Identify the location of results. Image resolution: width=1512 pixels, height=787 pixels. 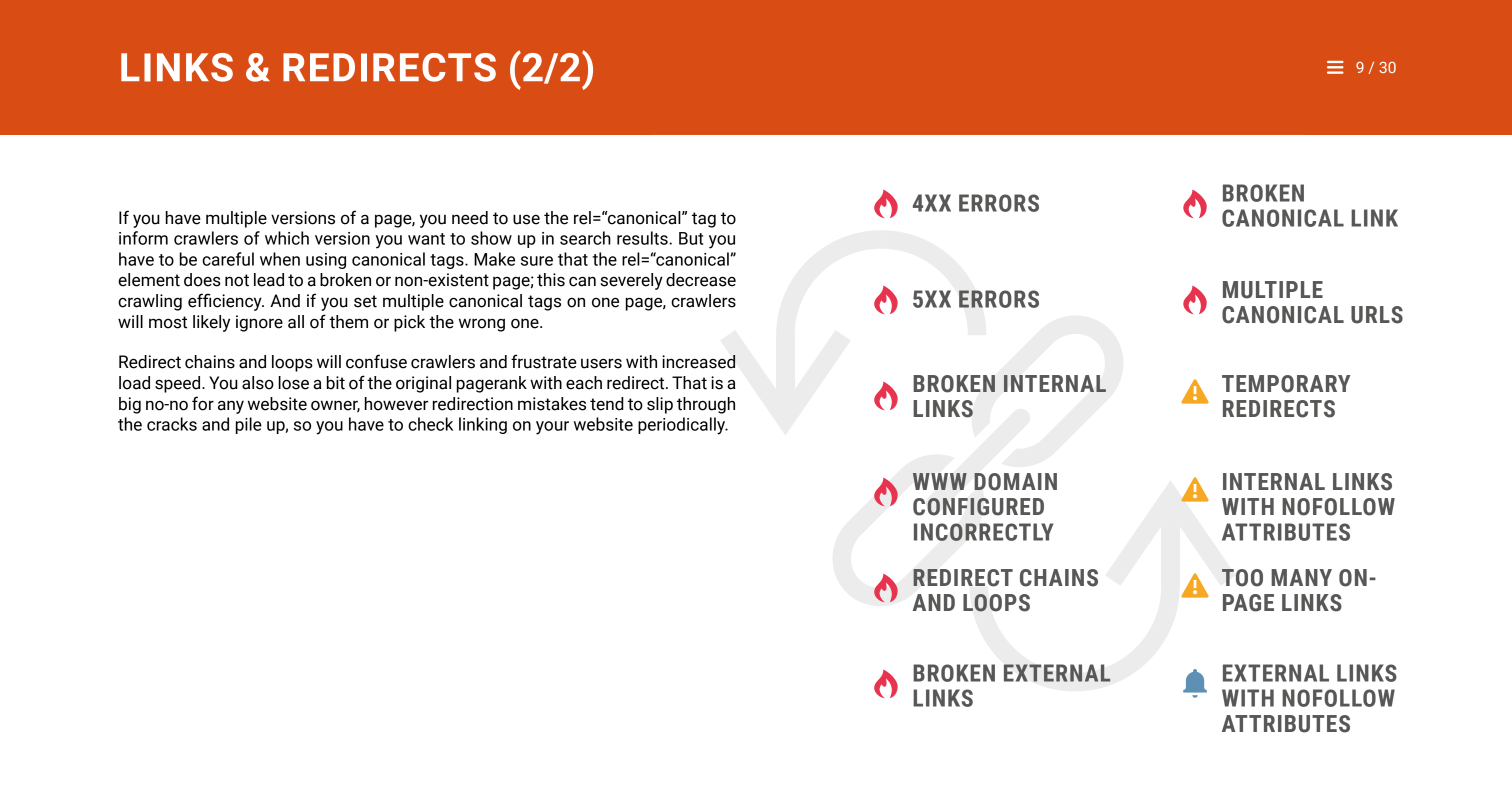
(643, 238).
